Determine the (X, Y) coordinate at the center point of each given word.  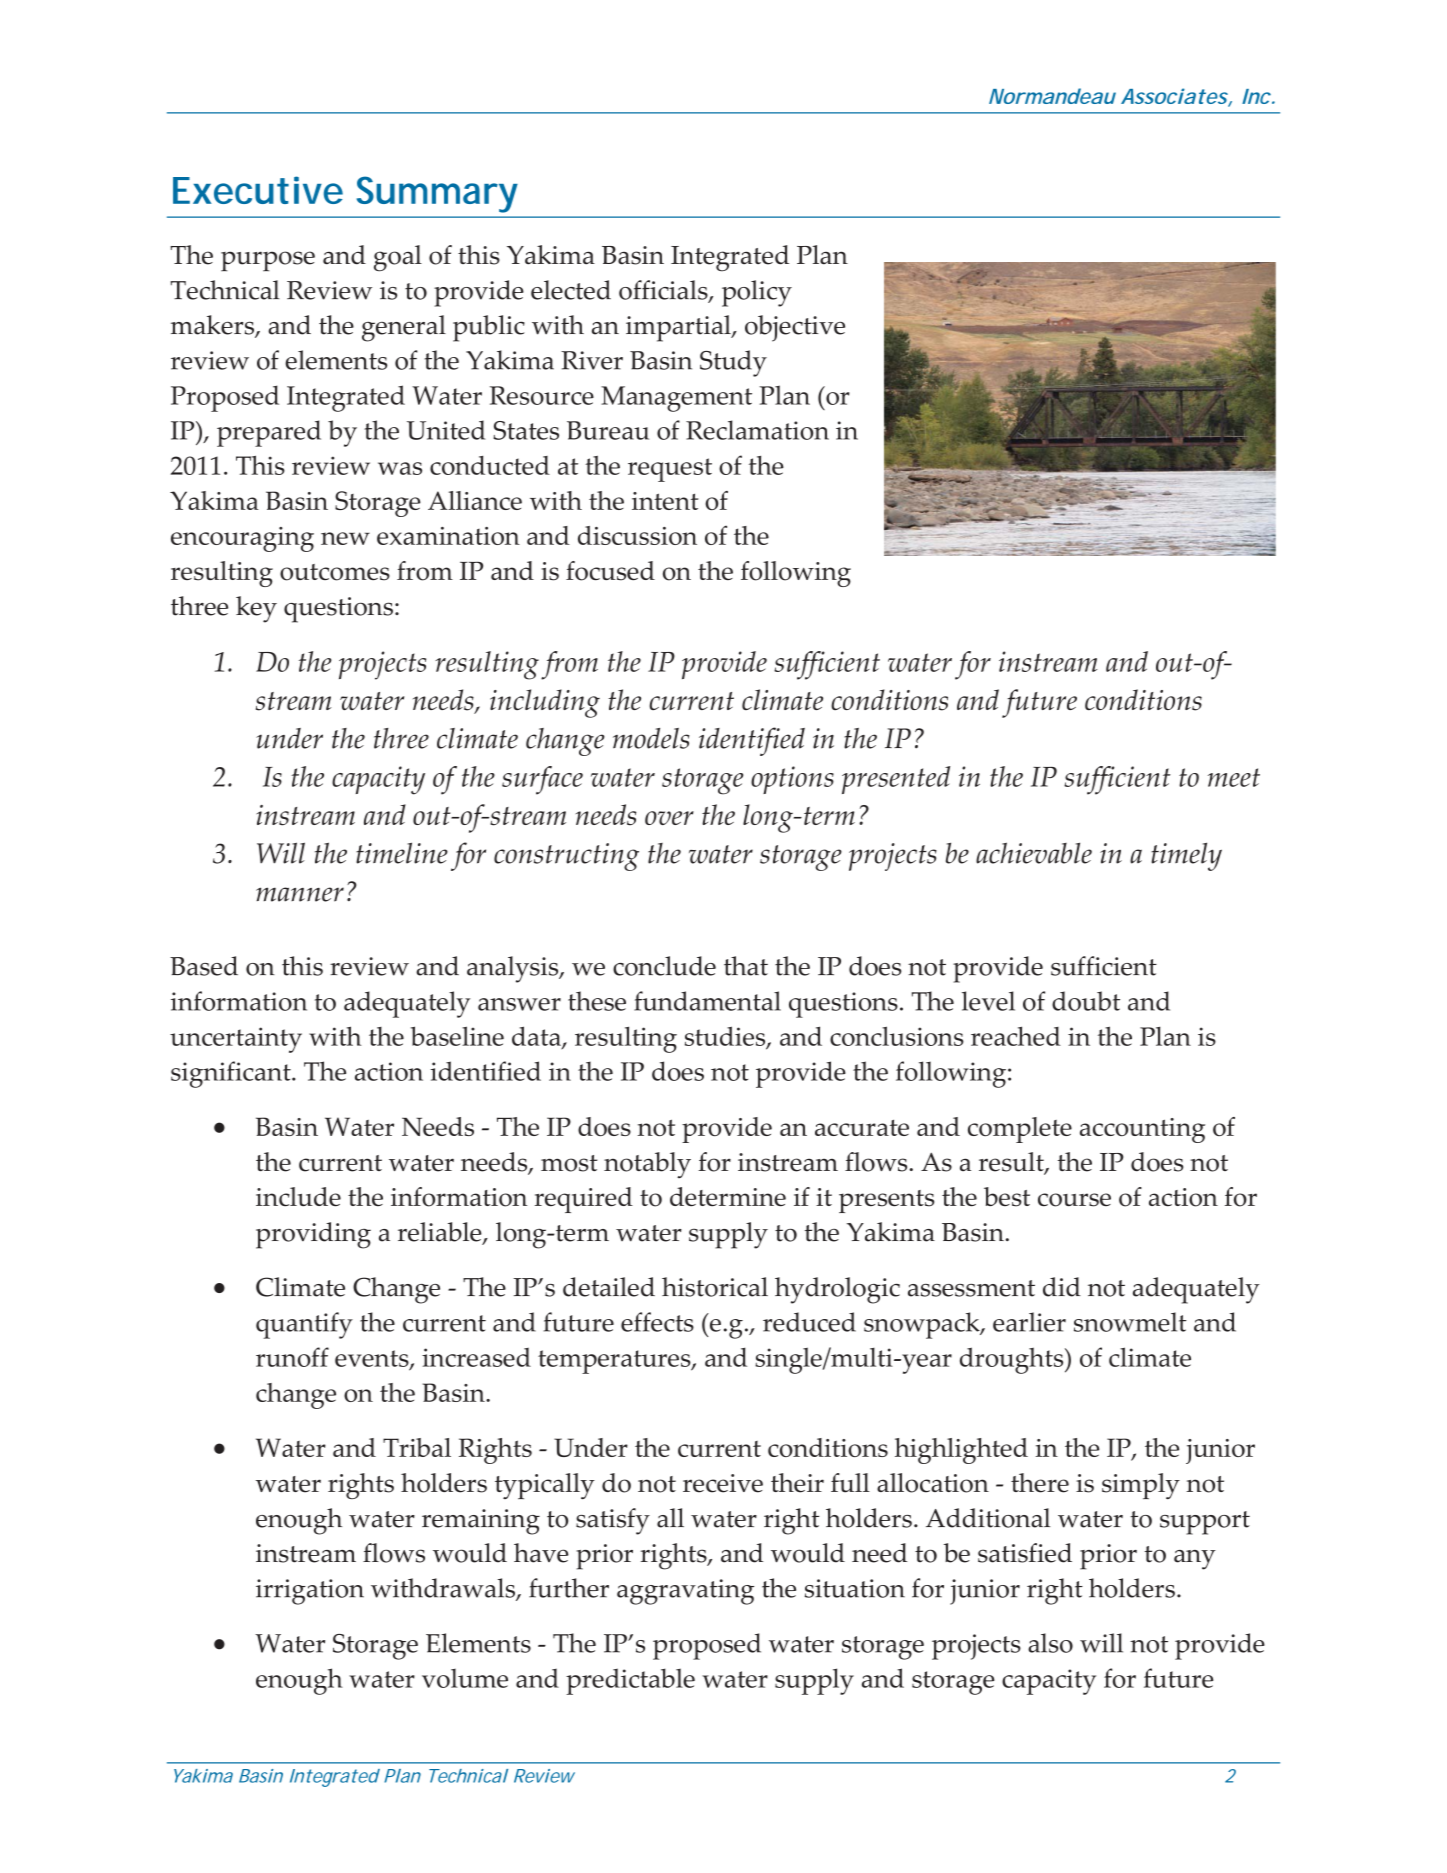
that (746, 966)
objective (795, 328)
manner (300, 894)
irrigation (310, 1592)
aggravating (685, 1592)
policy (757, 293)
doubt (1086, 1001)
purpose (268, 261)
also (1050, 1643)
